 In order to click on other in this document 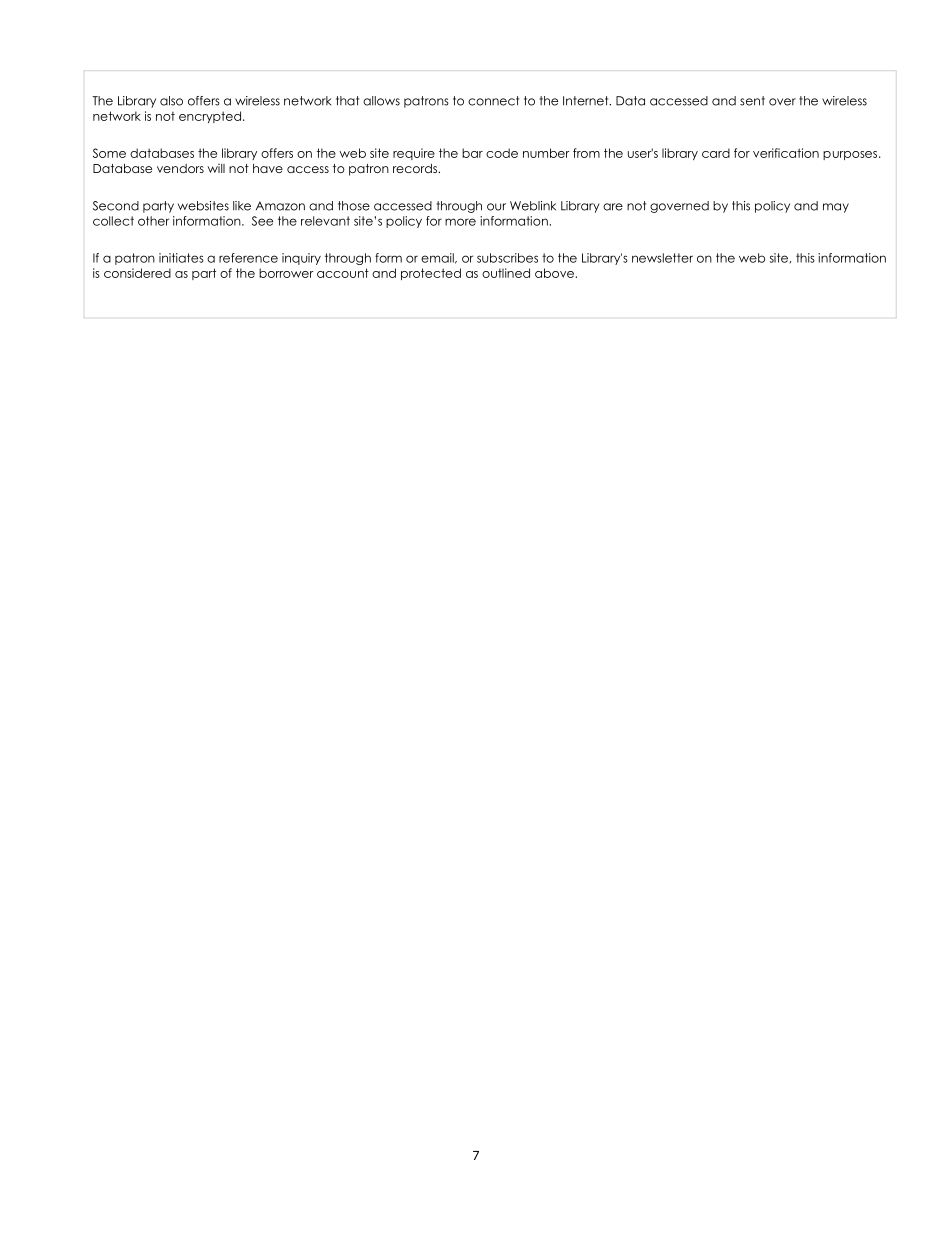, I will do `click(153, 221)`.
